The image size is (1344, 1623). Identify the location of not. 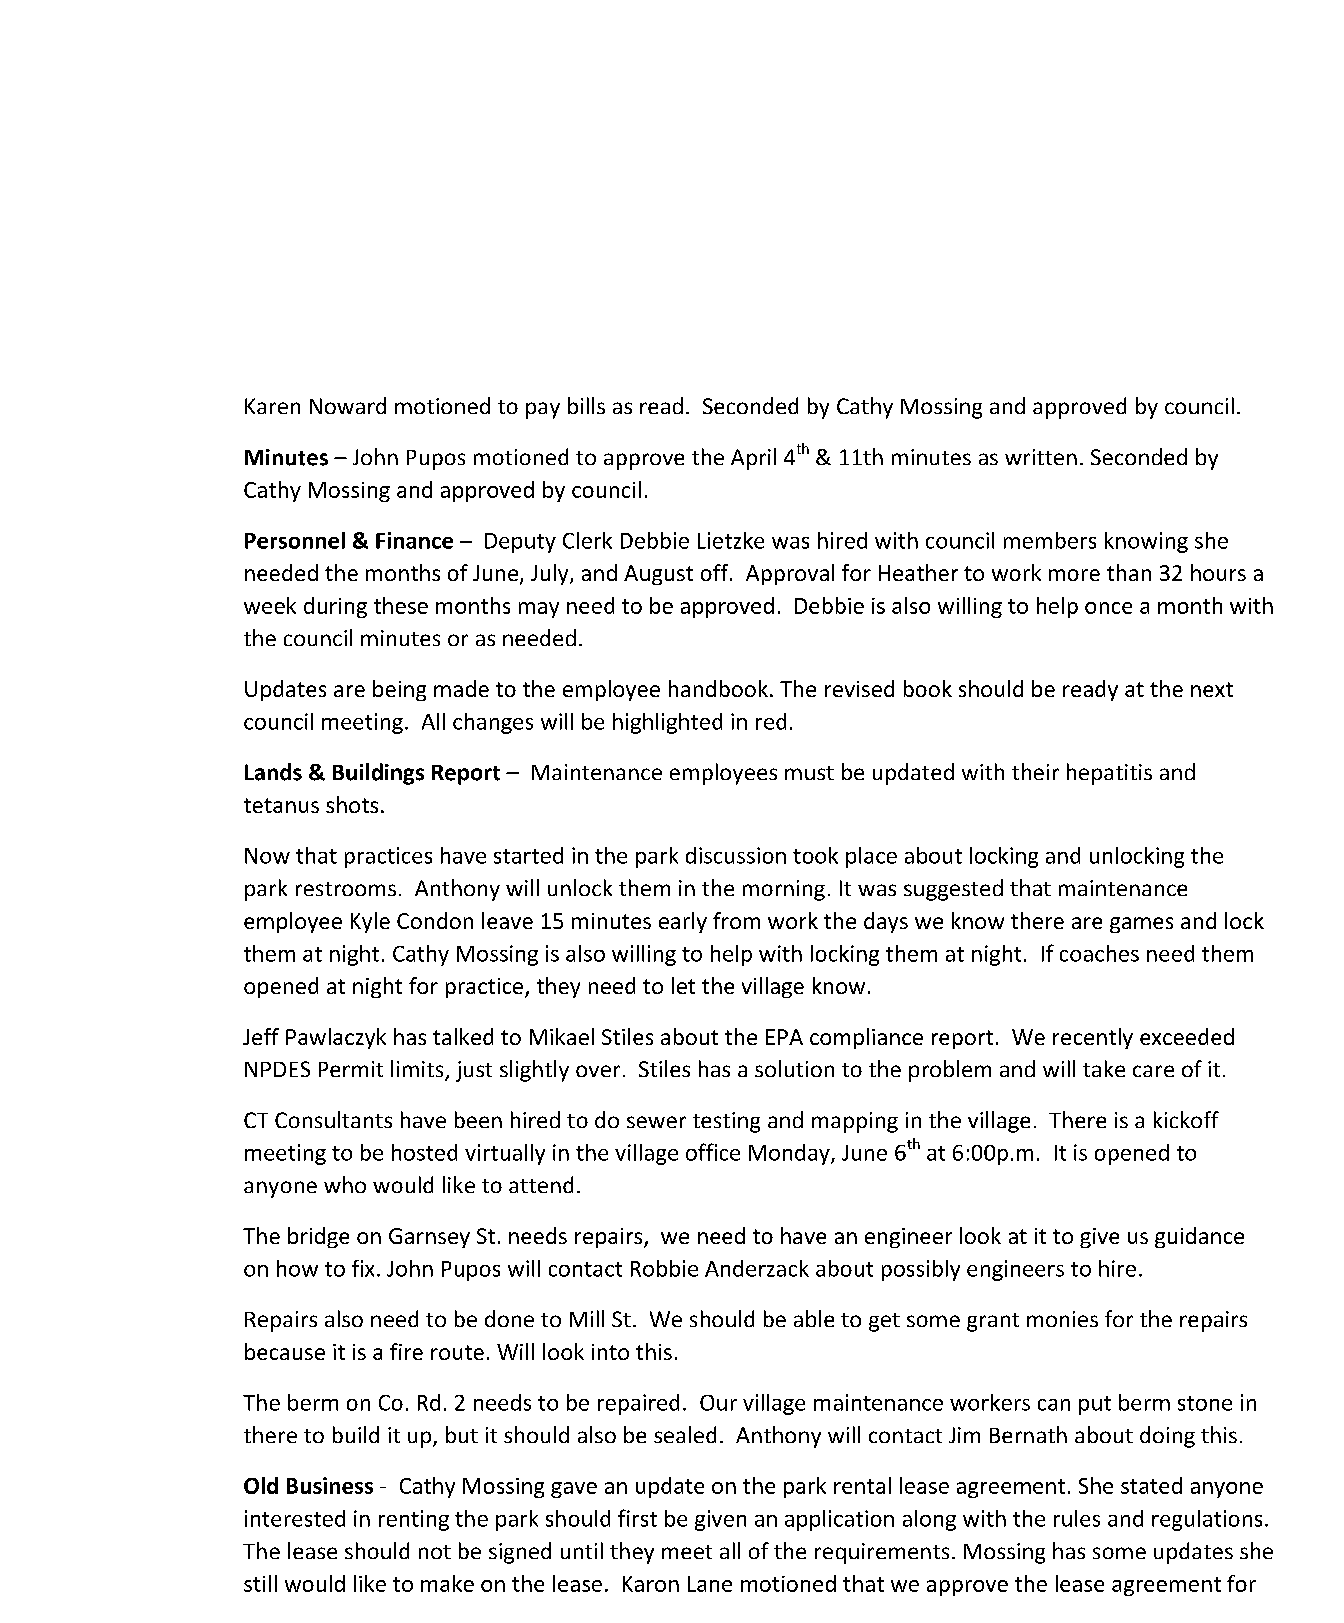
(435, 1552).
